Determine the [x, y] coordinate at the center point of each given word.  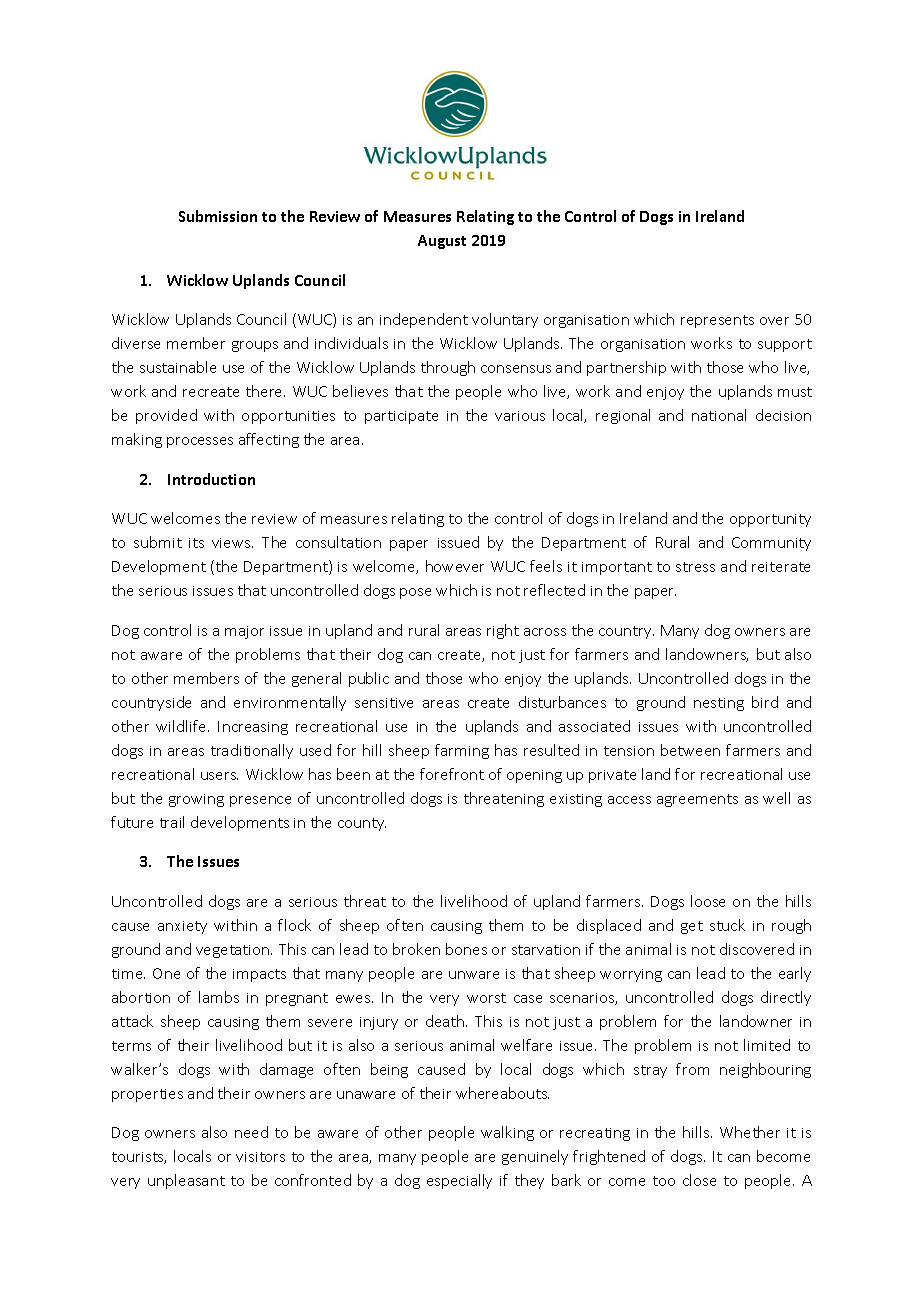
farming [462, 751]
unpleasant [186, 1181]
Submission [218, 216]
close [699, 1180]
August [442, 242]
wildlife [182, 726]
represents [717, 321]
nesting [719, 704]
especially [459, 1181]
